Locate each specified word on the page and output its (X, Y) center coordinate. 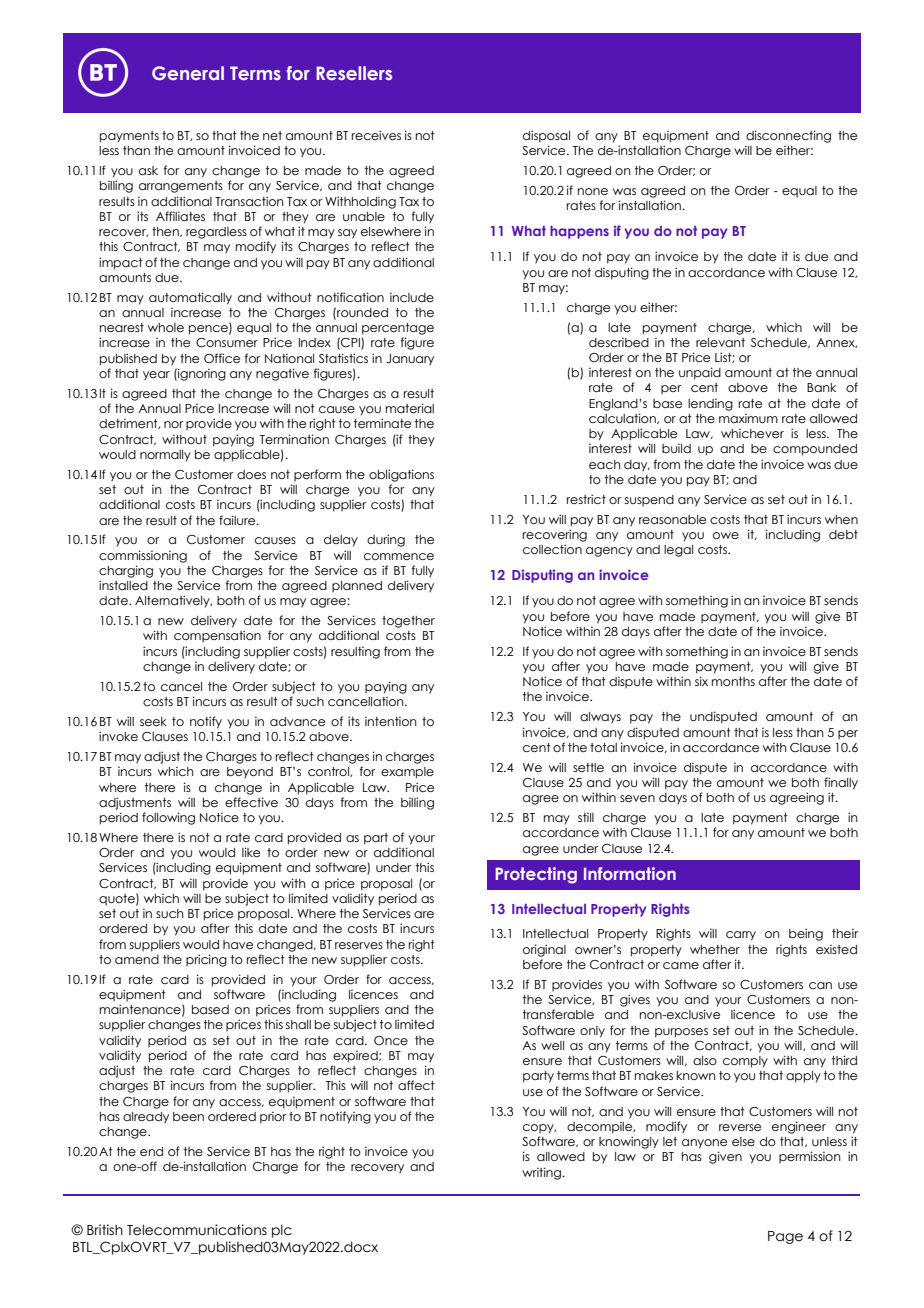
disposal (546, 136)
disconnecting (788, 136)
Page (785, 1237)
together (408, 622)
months (733, 681)
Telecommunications (197, 1230)
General (188, 73)
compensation (217, 636)
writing (542, 1173)
